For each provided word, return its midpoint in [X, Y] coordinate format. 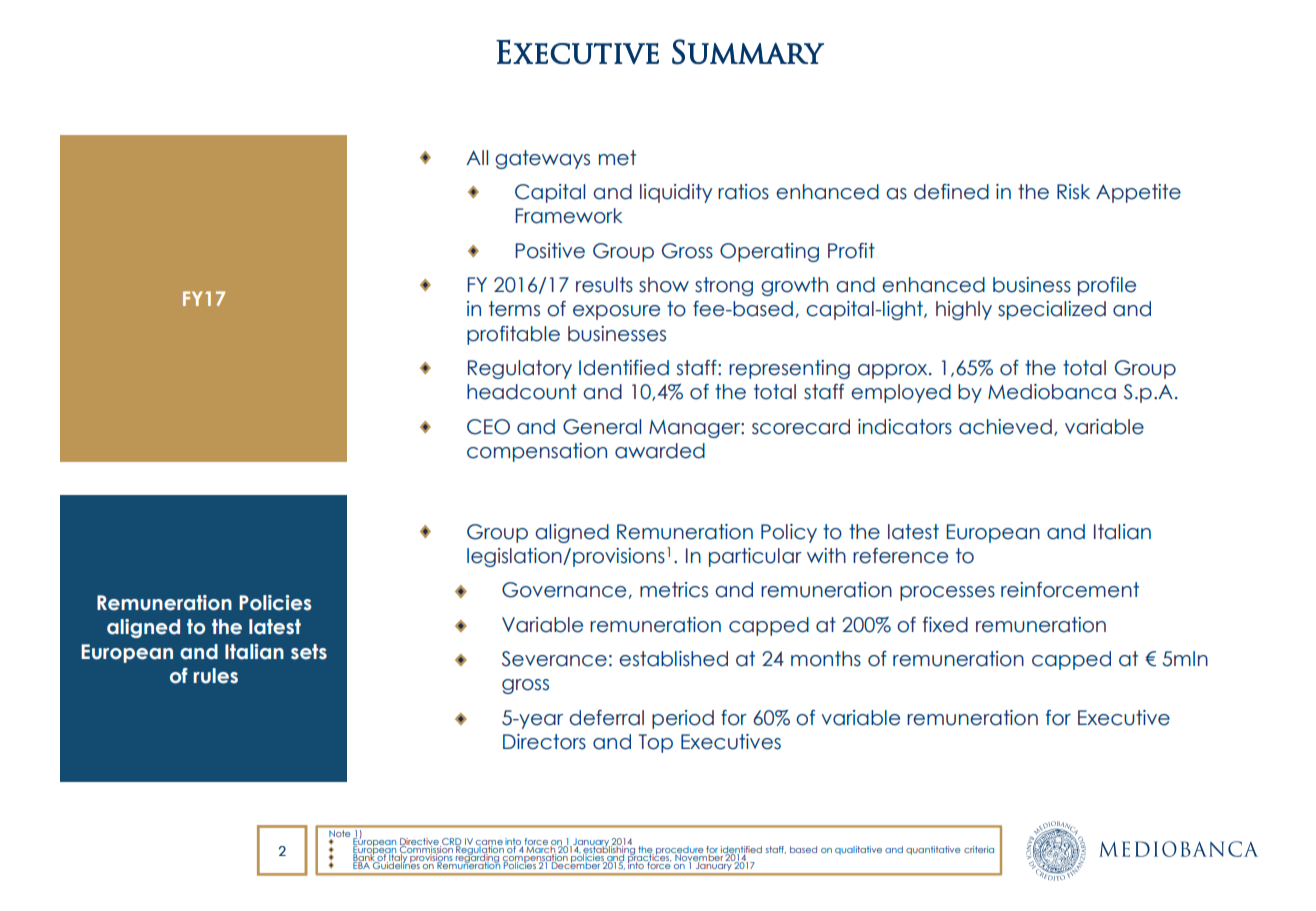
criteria [979, 849]
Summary [748, 52]
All [477, 157]
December [575, 864]
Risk [1073, 192]
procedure [680, 851]
